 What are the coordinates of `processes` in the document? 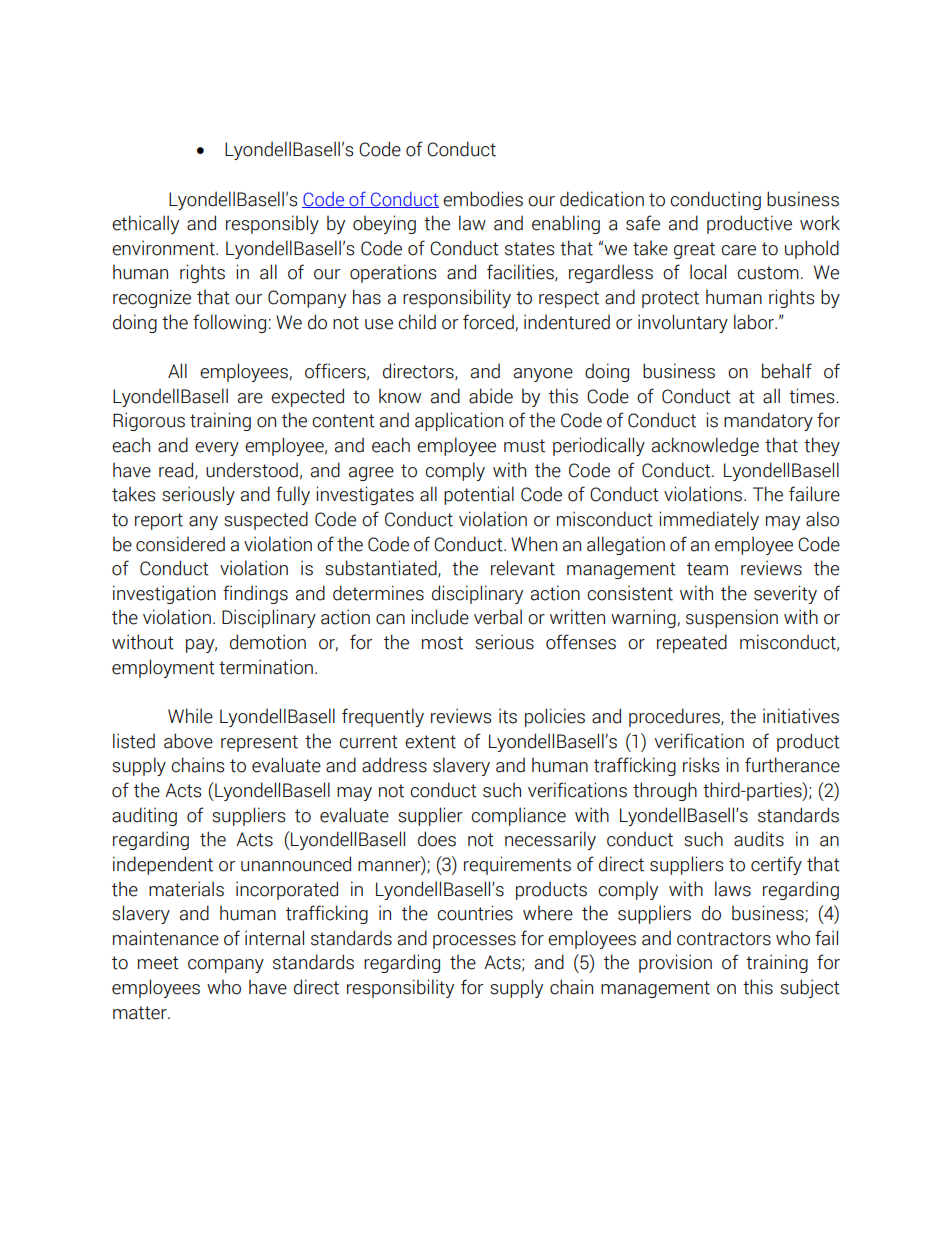 It's located at (474, 942).
